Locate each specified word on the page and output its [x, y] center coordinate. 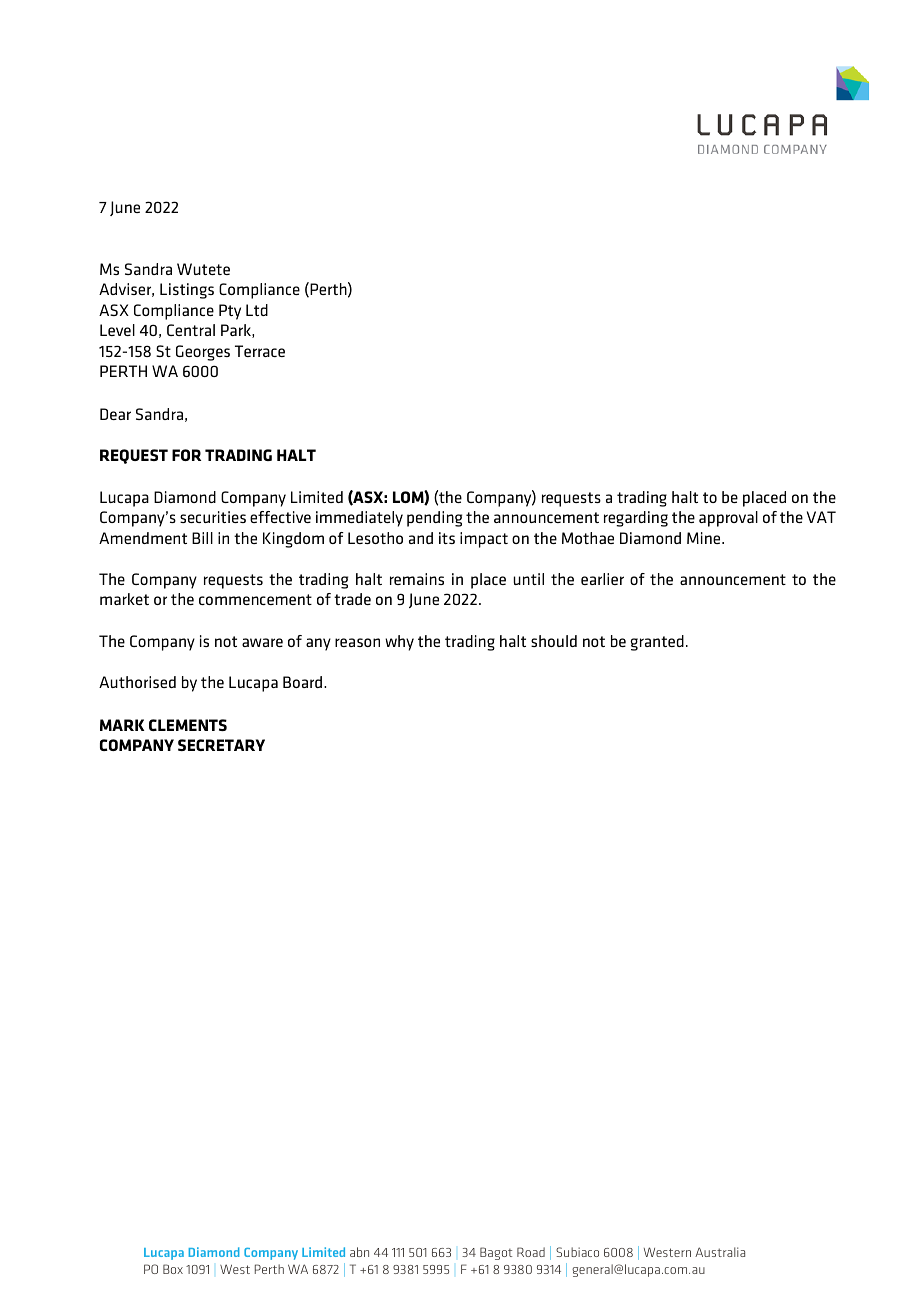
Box [173, 1269]
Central [191, 330]
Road [531, 1252]
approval [728, 519]
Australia [720, 1252]
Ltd [257, 310]
